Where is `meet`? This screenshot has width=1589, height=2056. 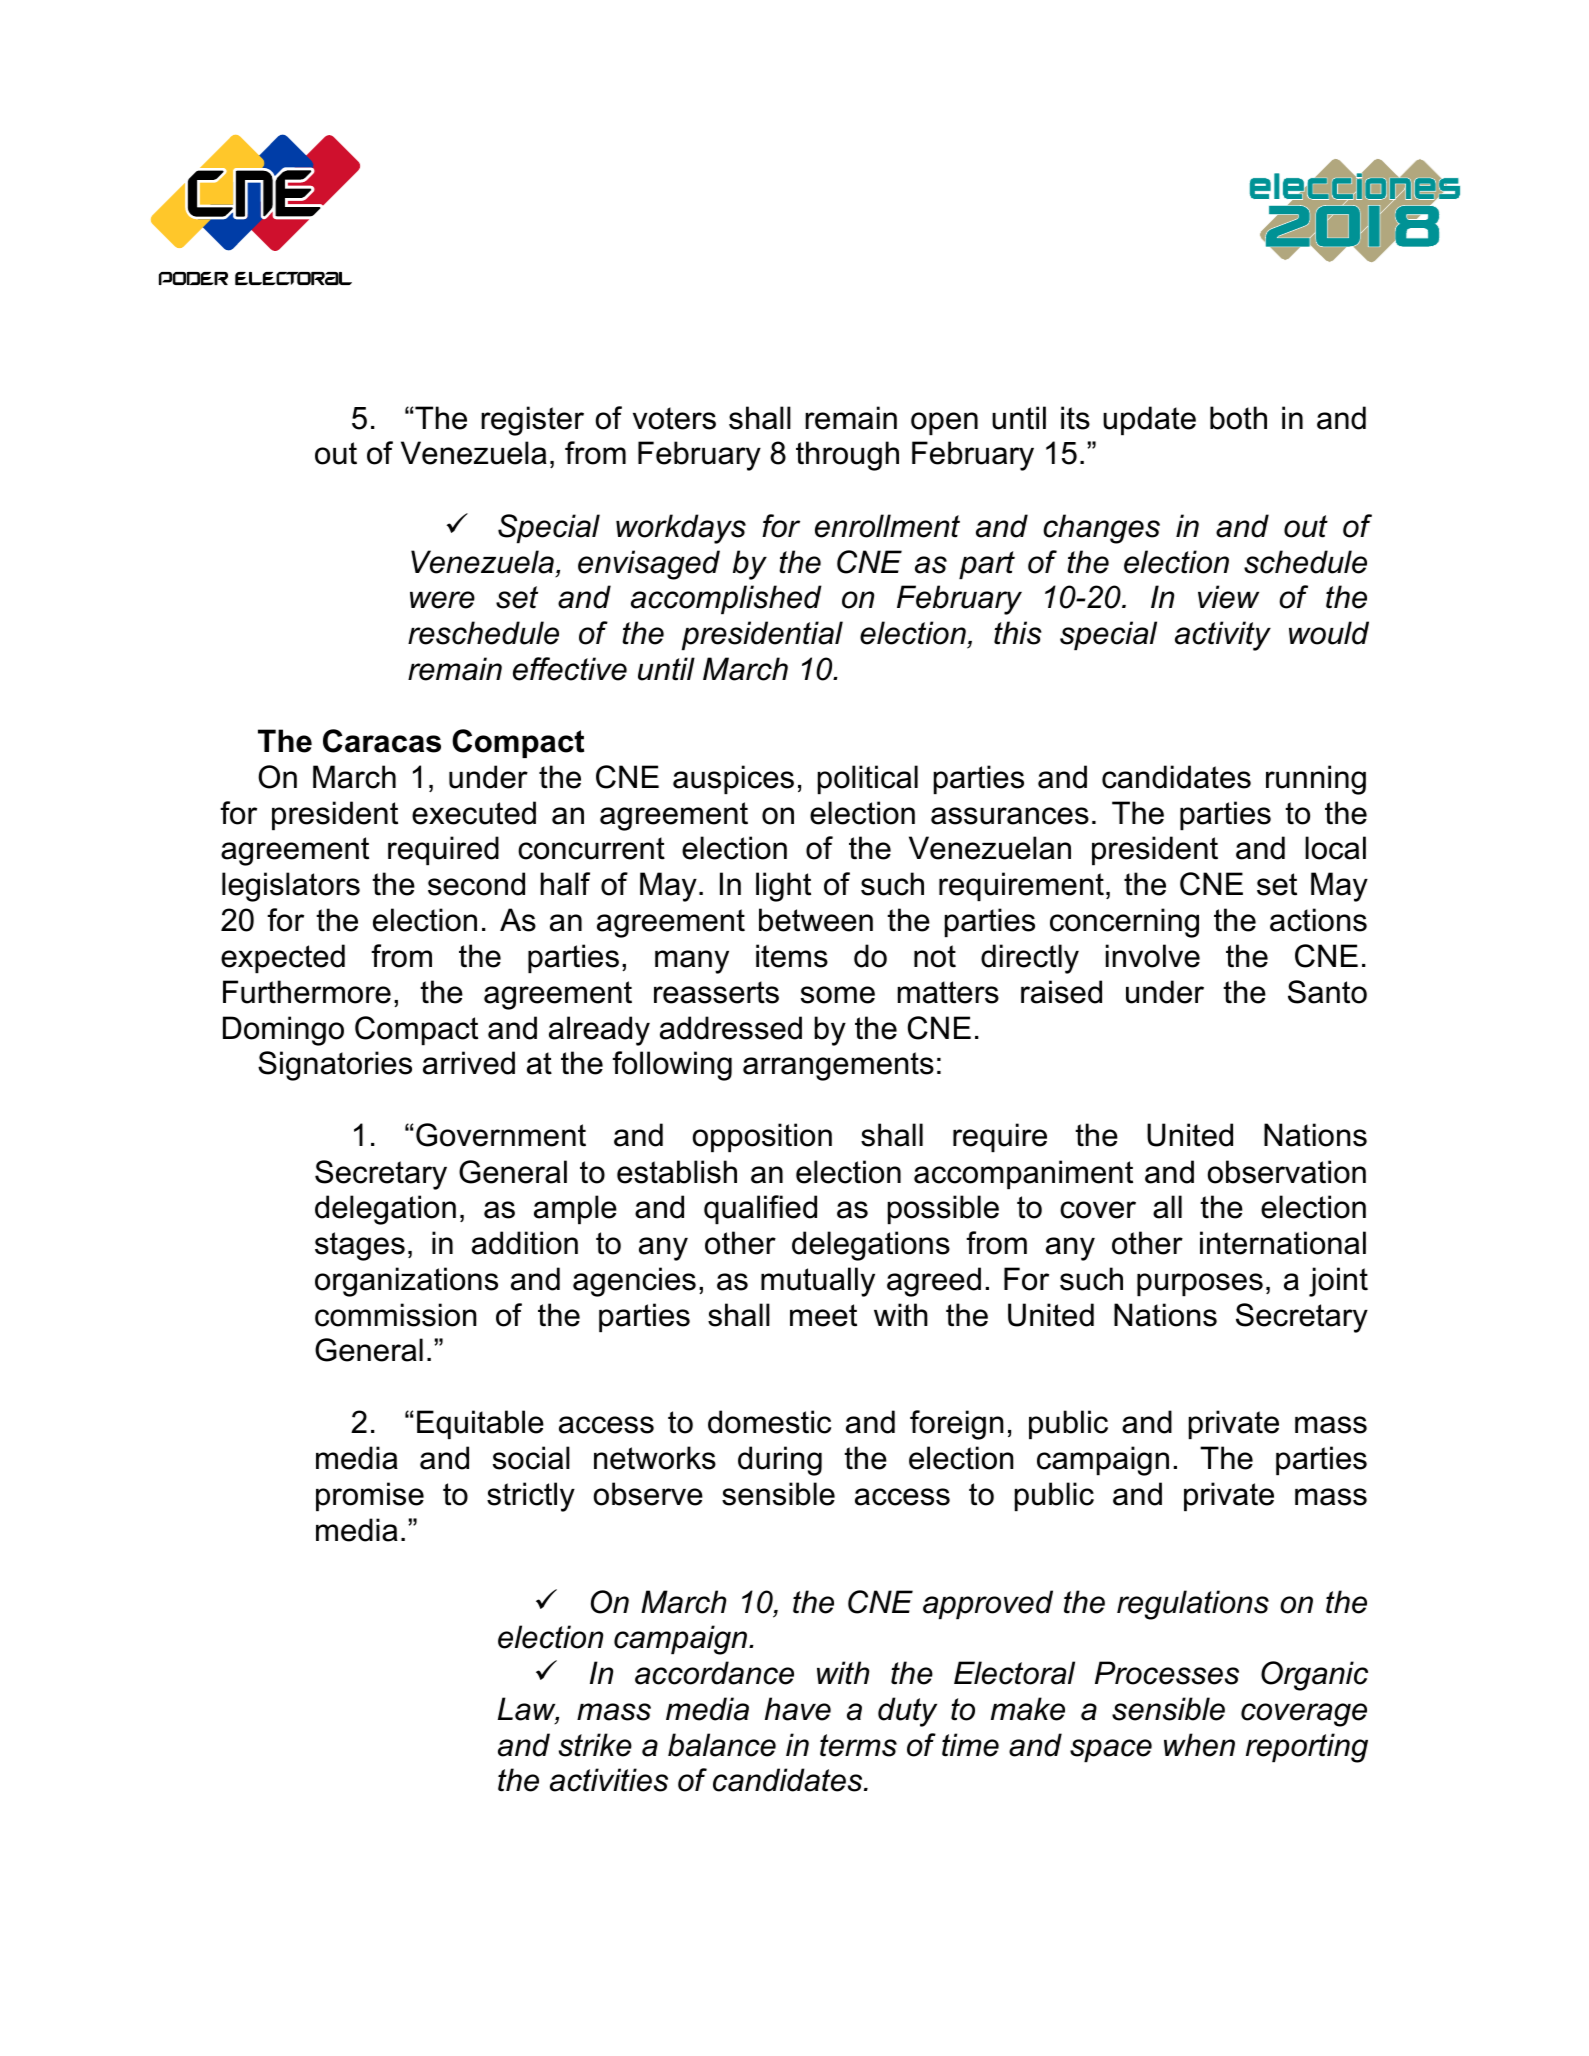
meet is located at coordinates (823, 1315).
